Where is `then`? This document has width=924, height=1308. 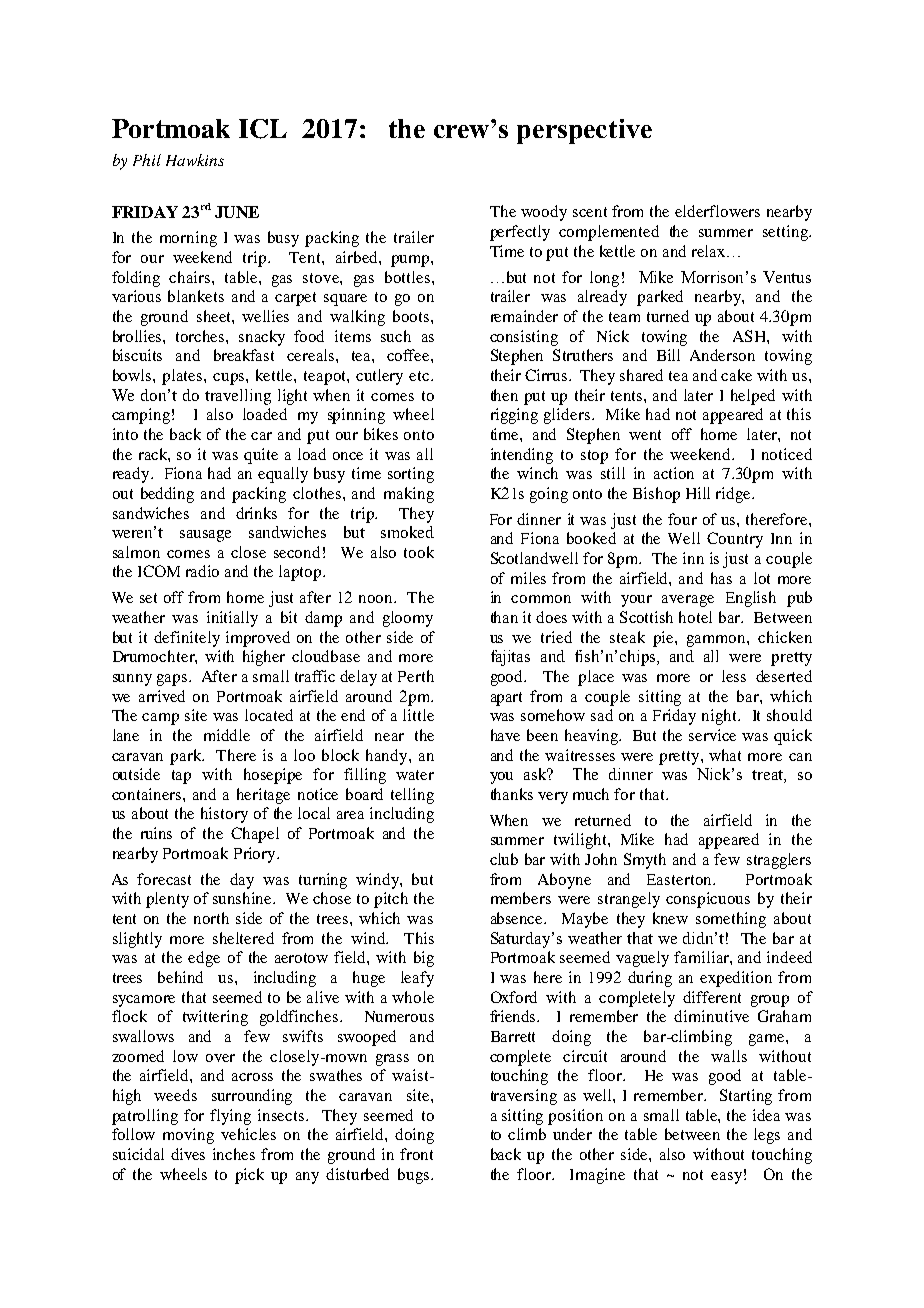 then is located at coordinates (504, 395).
